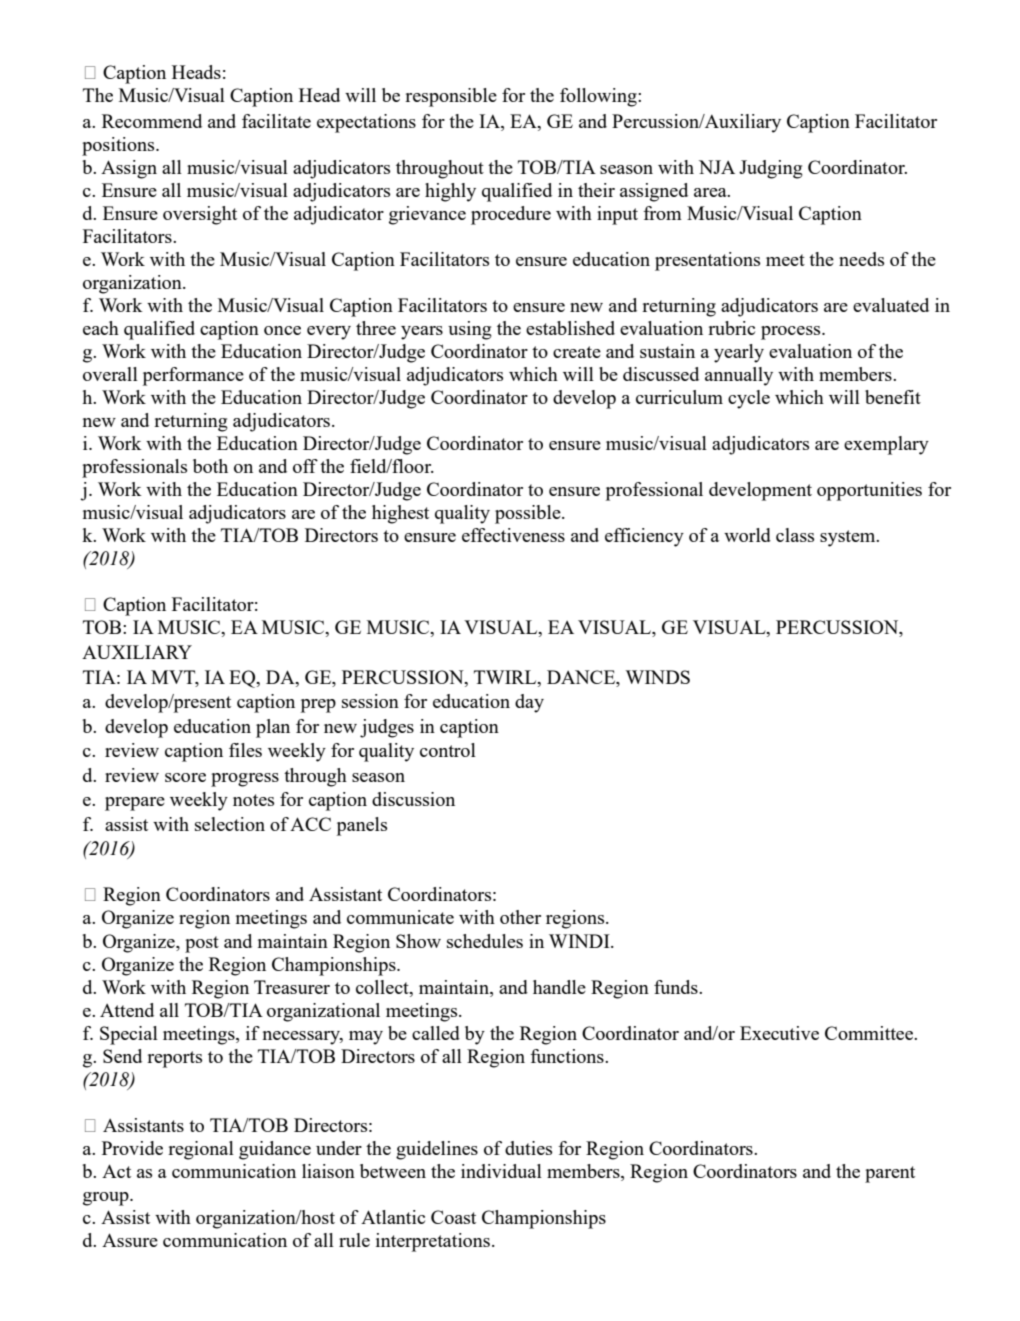 The image size is (1020, 1321). Describe the element at coordinates (273, 728) in the screenshot. I see `plan` at that location.
